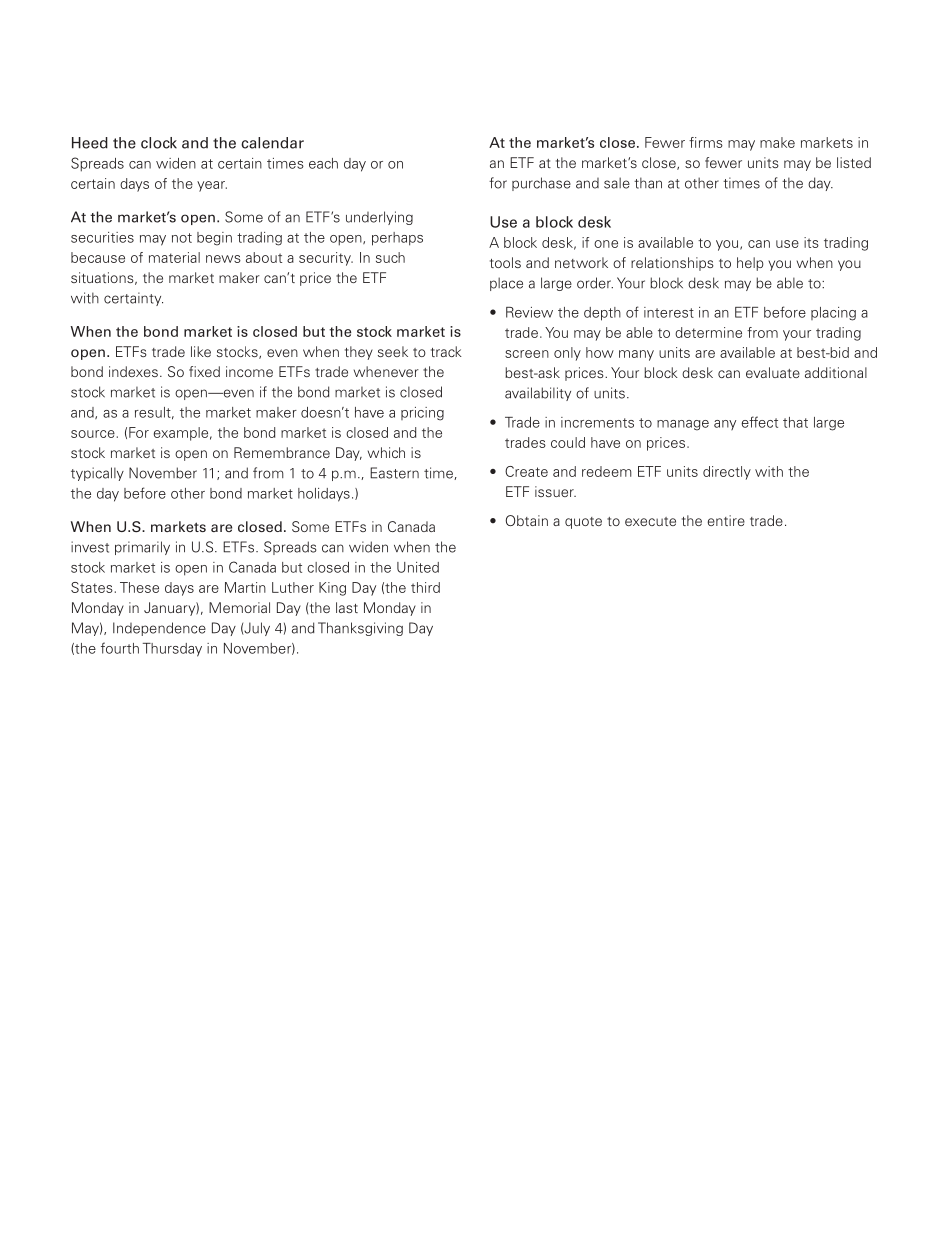 The height and width of the image is (1233, 952). What do you see at coordinates (97, 474) in the image?
I see `typically` at bounding box center [97, 474].
